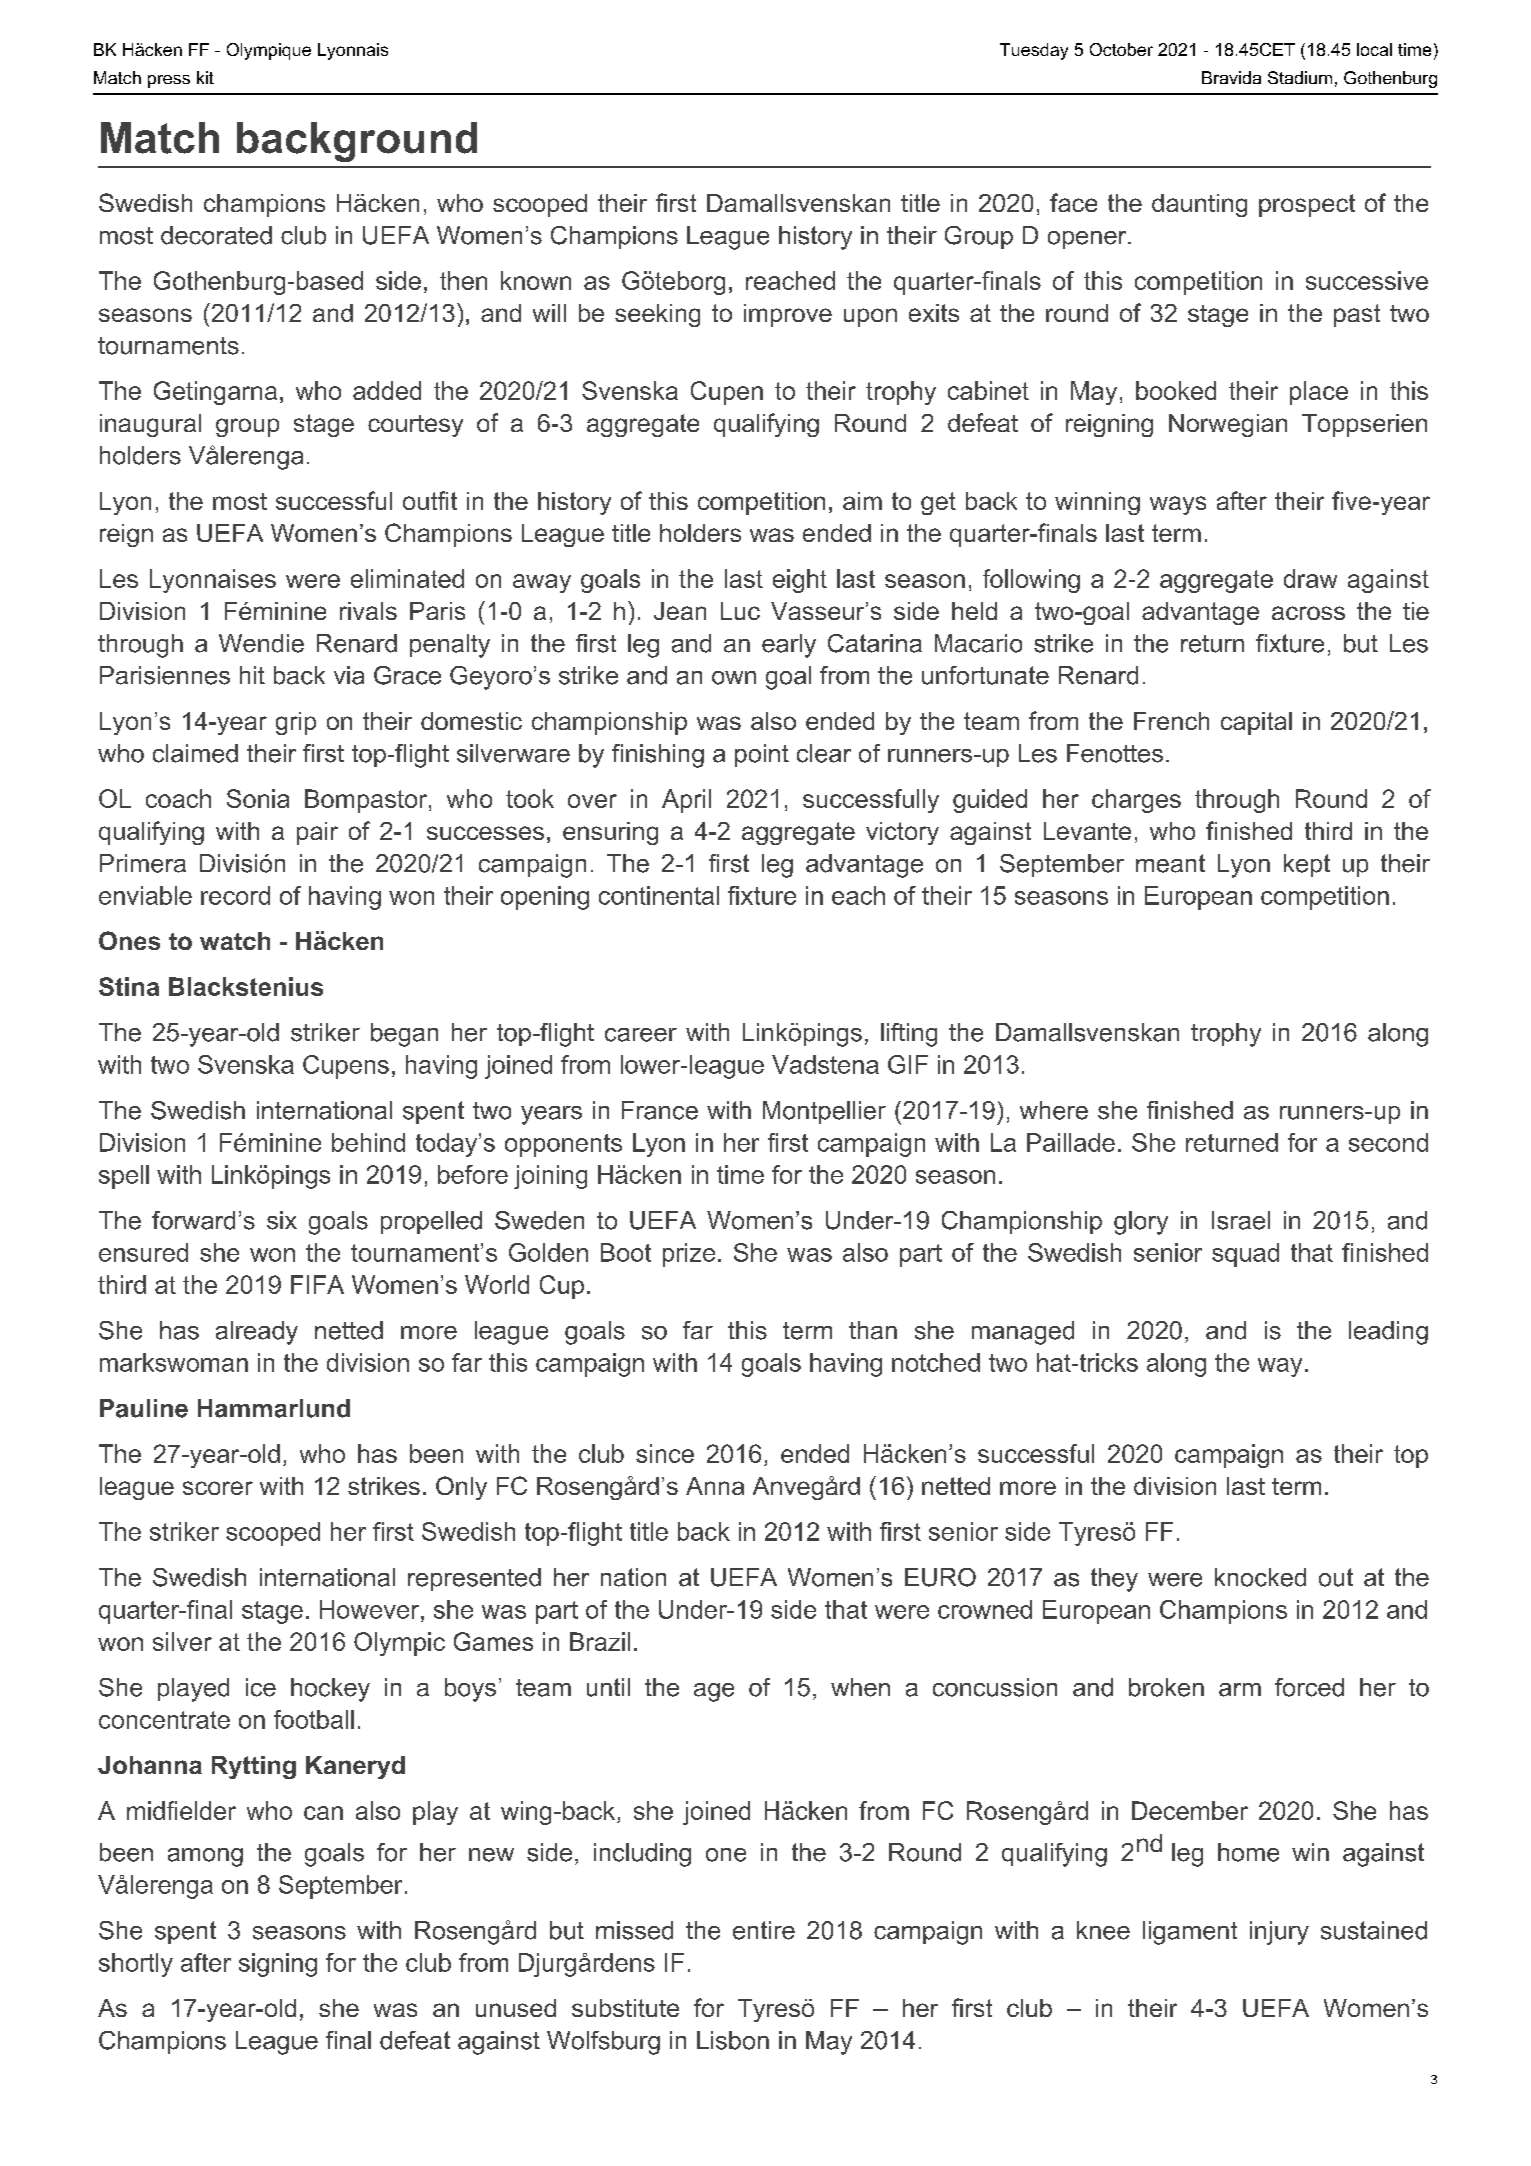  What do you see at coordinates (788, 315) in the document?
I see `improve` at bounding box center [788, 315].
